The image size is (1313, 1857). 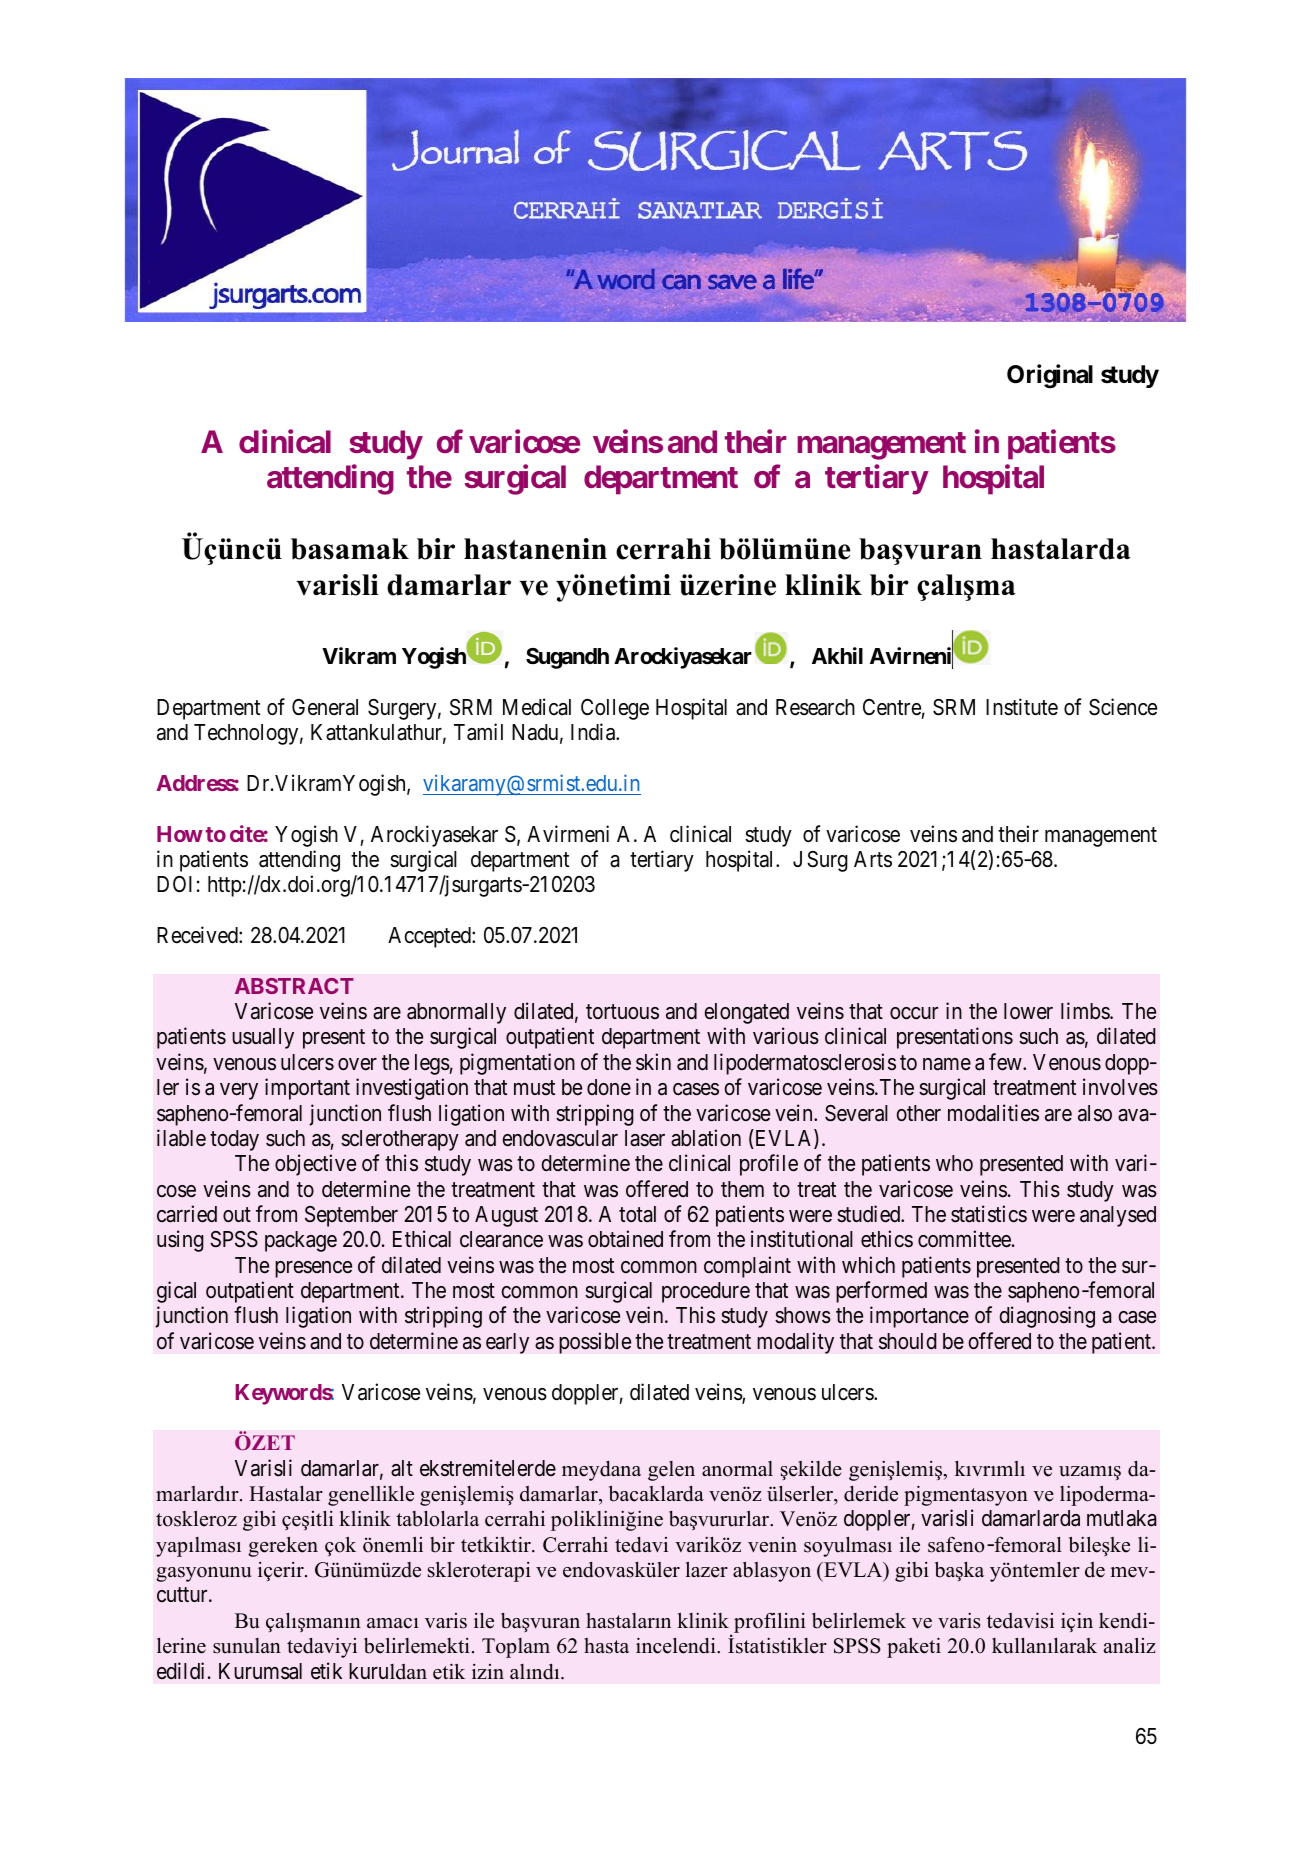 What do you see at coordinates (402, 1468) in the screenshot?
I see `alt` at bounding box center [402, 1468].
